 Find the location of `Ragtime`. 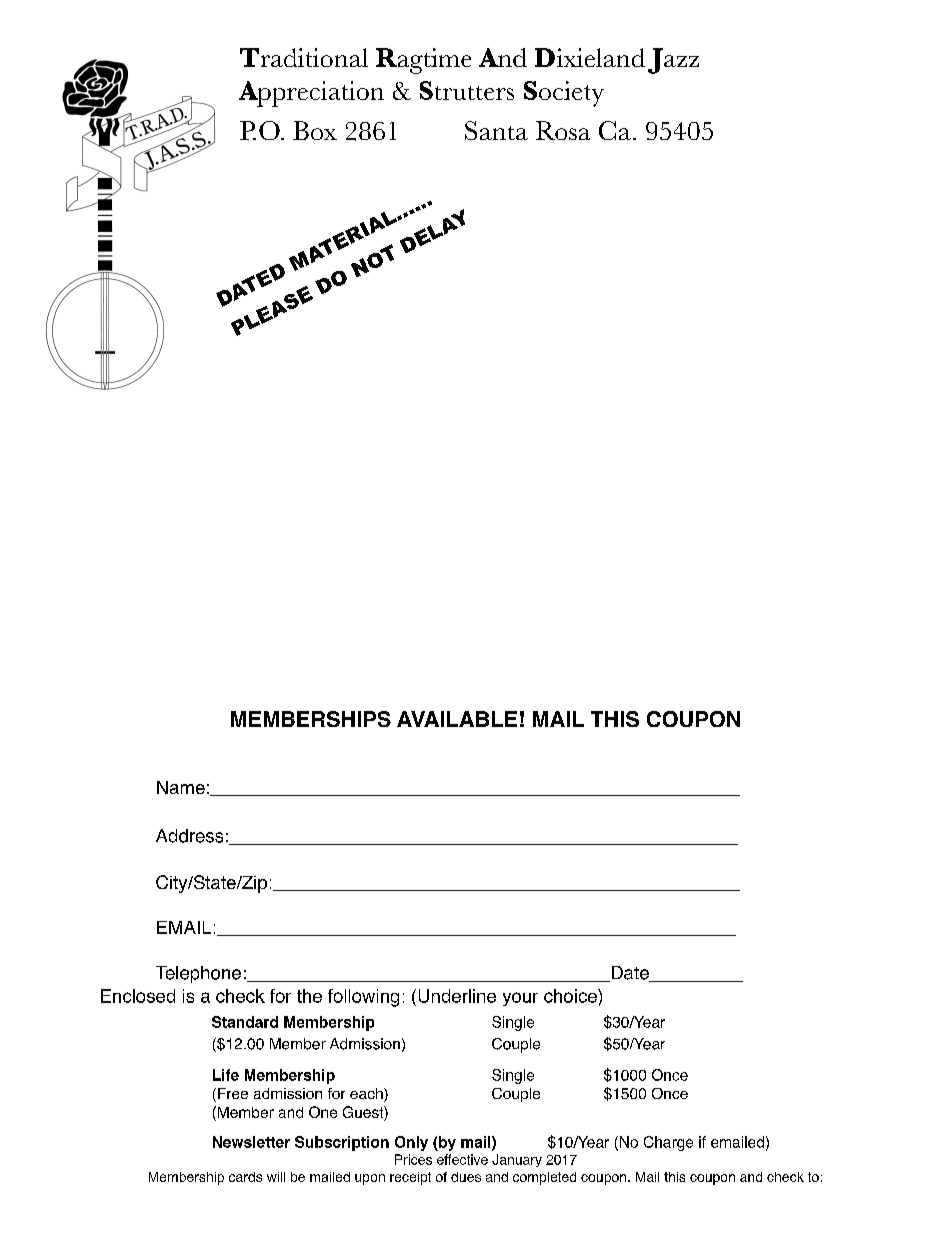

Ragtime is located at coordinates (423, 61).
